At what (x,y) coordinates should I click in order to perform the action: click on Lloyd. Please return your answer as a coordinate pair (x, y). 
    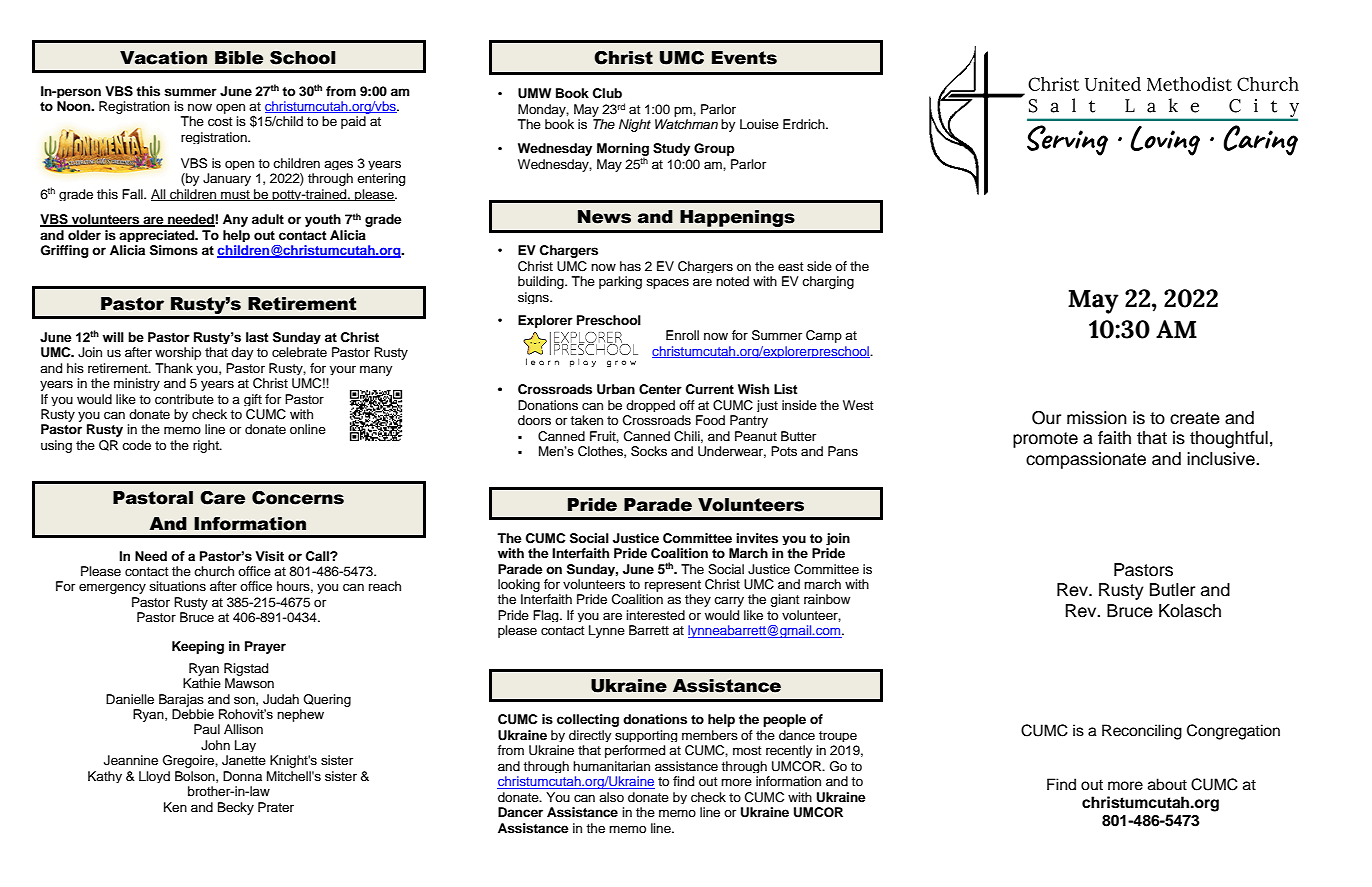
    Looking at the image, I should click on (154, 777).
